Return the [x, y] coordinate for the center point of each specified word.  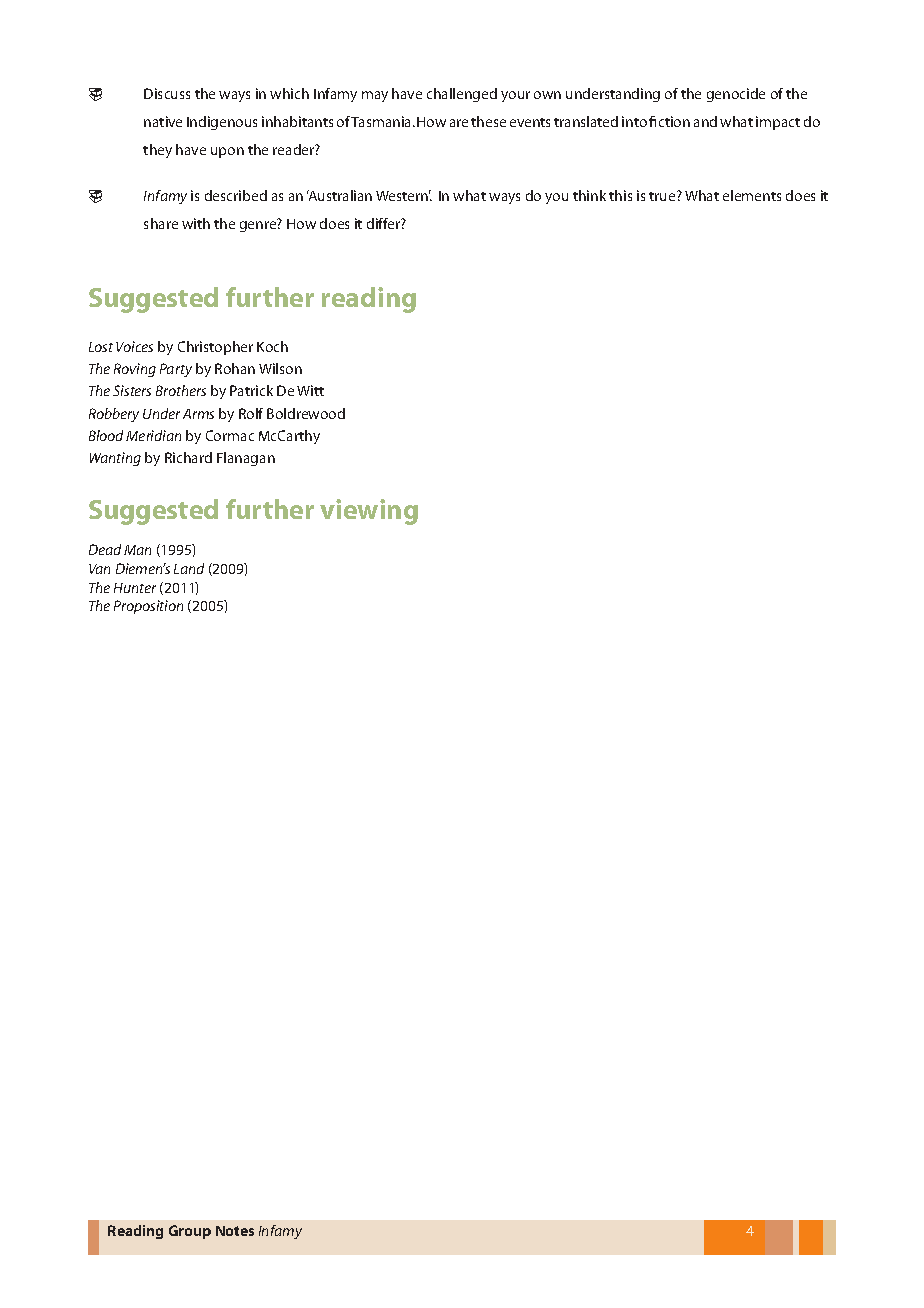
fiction [669, 121]
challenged [462, 95]
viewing [369, 512]
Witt [310, 390]
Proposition [148, 607]
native [163, 121]
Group [190, 1232]
